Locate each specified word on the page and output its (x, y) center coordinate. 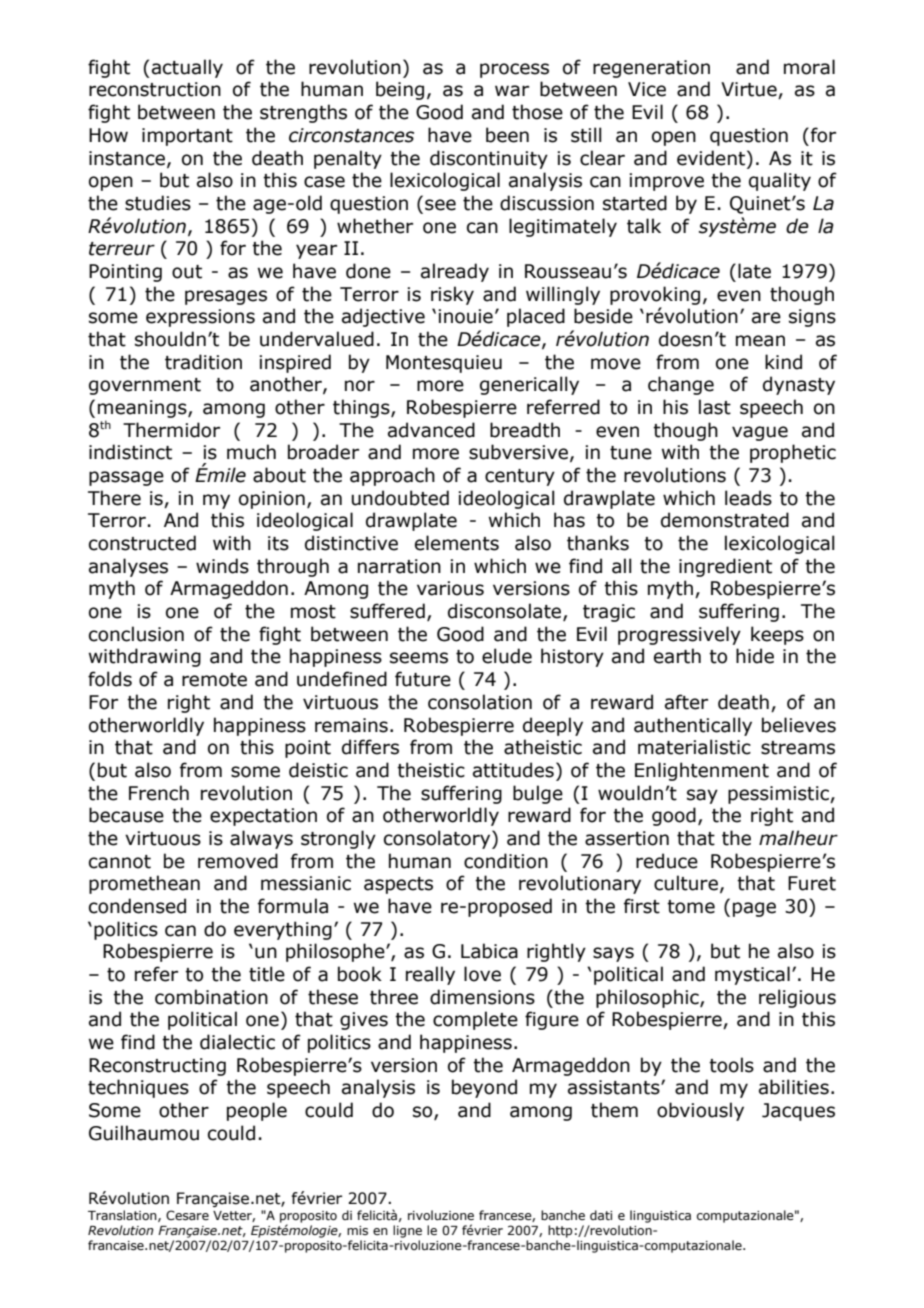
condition (506, 861)
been (507, 135)
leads (748, 498)
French (159, 793)
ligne (407, 1231)
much (251, 452)
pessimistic (779, 795)
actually (187, 68)
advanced (431, 430)
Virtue (750, 90)
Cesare (187, 1215)
